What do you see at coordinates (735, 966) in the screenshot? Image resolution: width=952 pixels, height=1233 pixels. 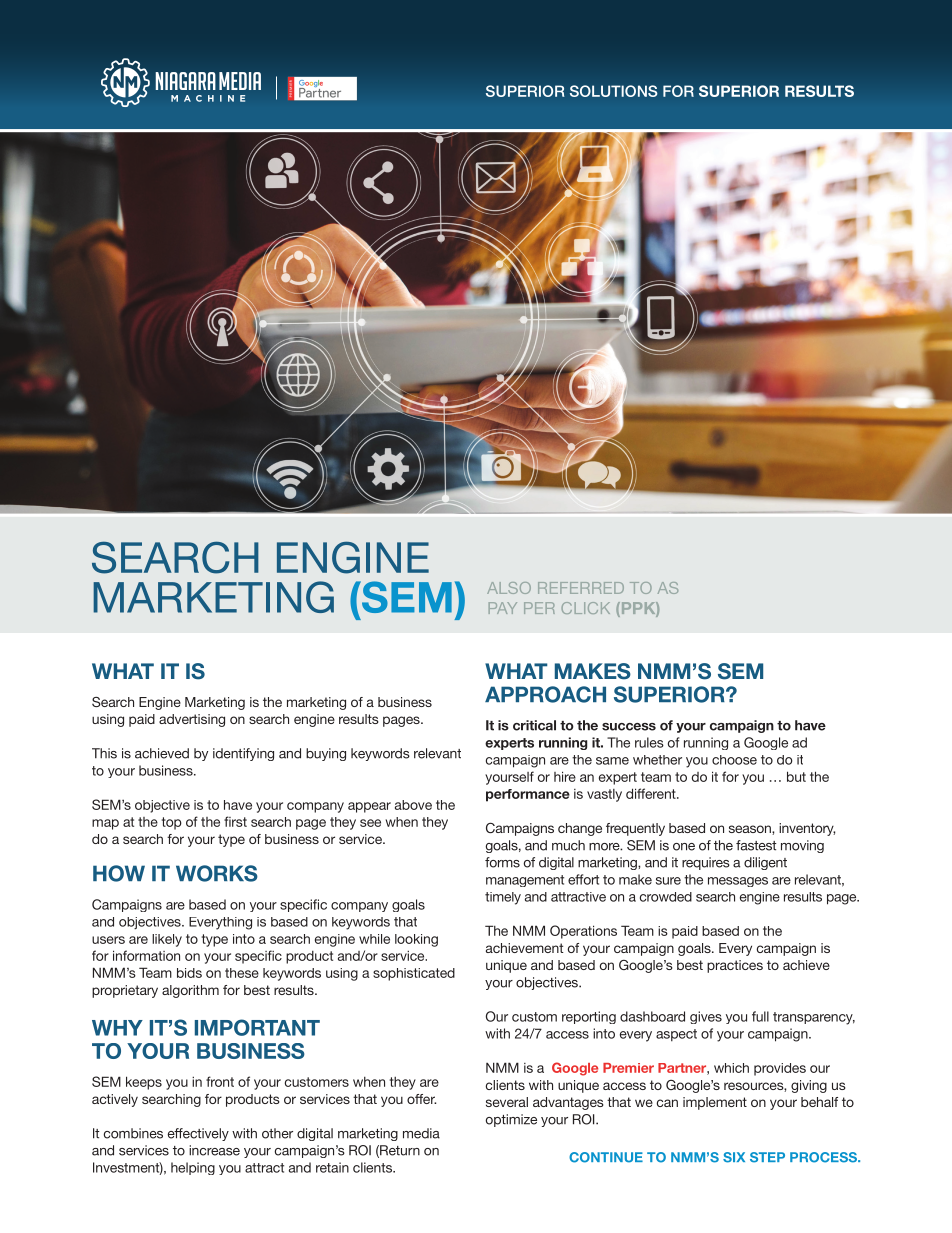 I see `practices` at bounding box center [735, 966].
